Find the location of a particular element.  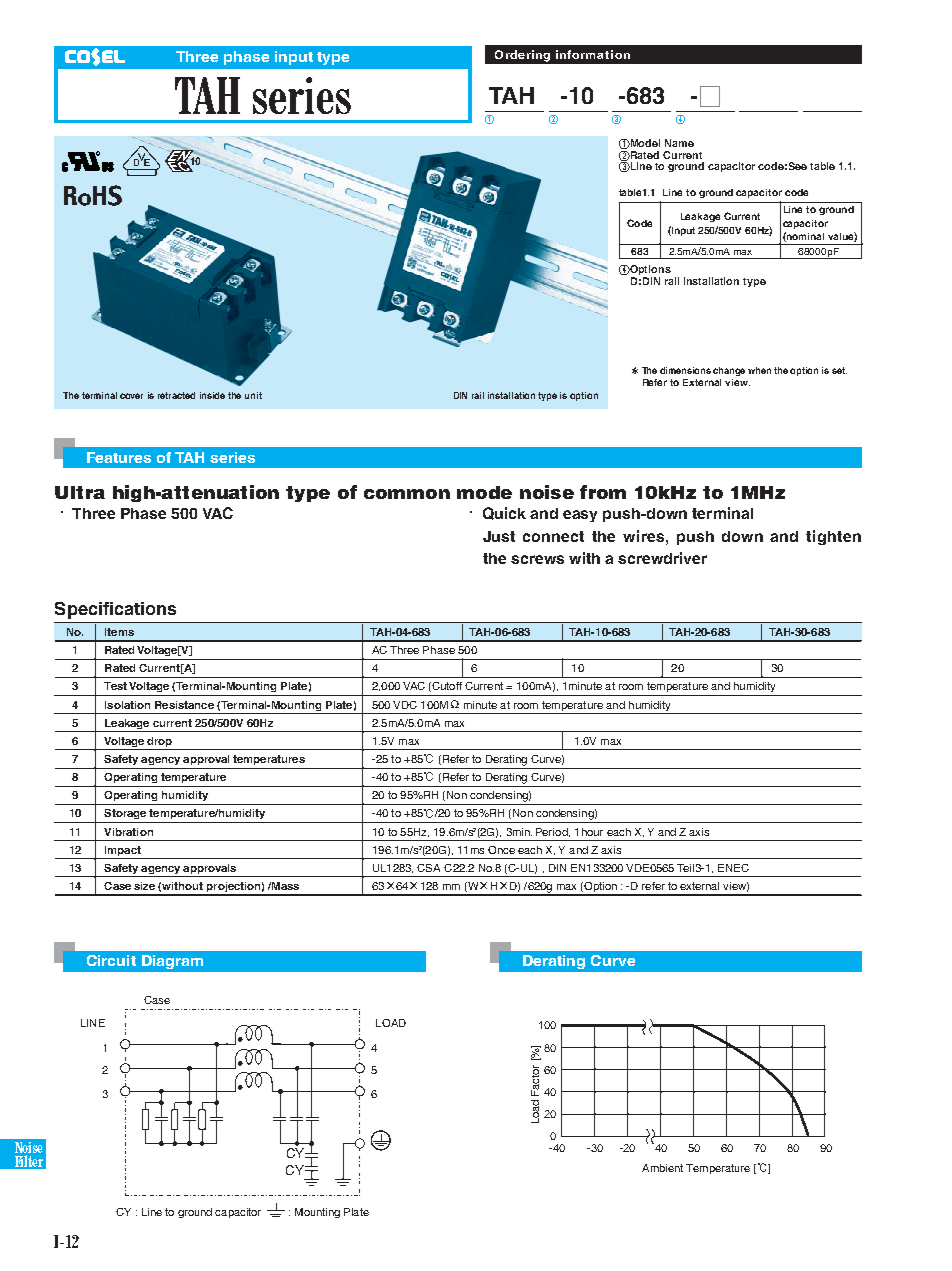

Ambient is located at coordinates (662, 1168).
